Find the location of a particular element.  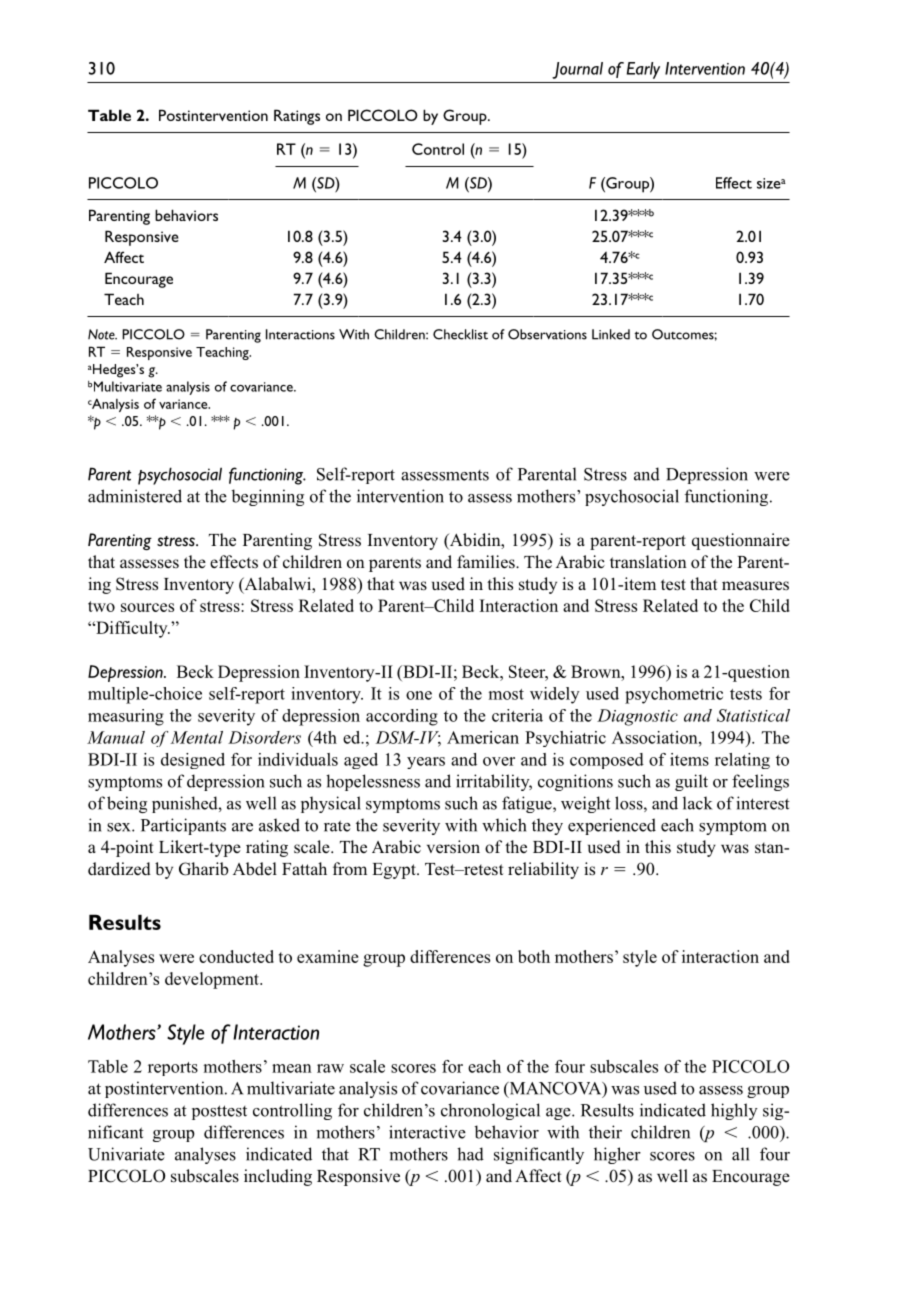

Early is located at coordinates (643, 70).
